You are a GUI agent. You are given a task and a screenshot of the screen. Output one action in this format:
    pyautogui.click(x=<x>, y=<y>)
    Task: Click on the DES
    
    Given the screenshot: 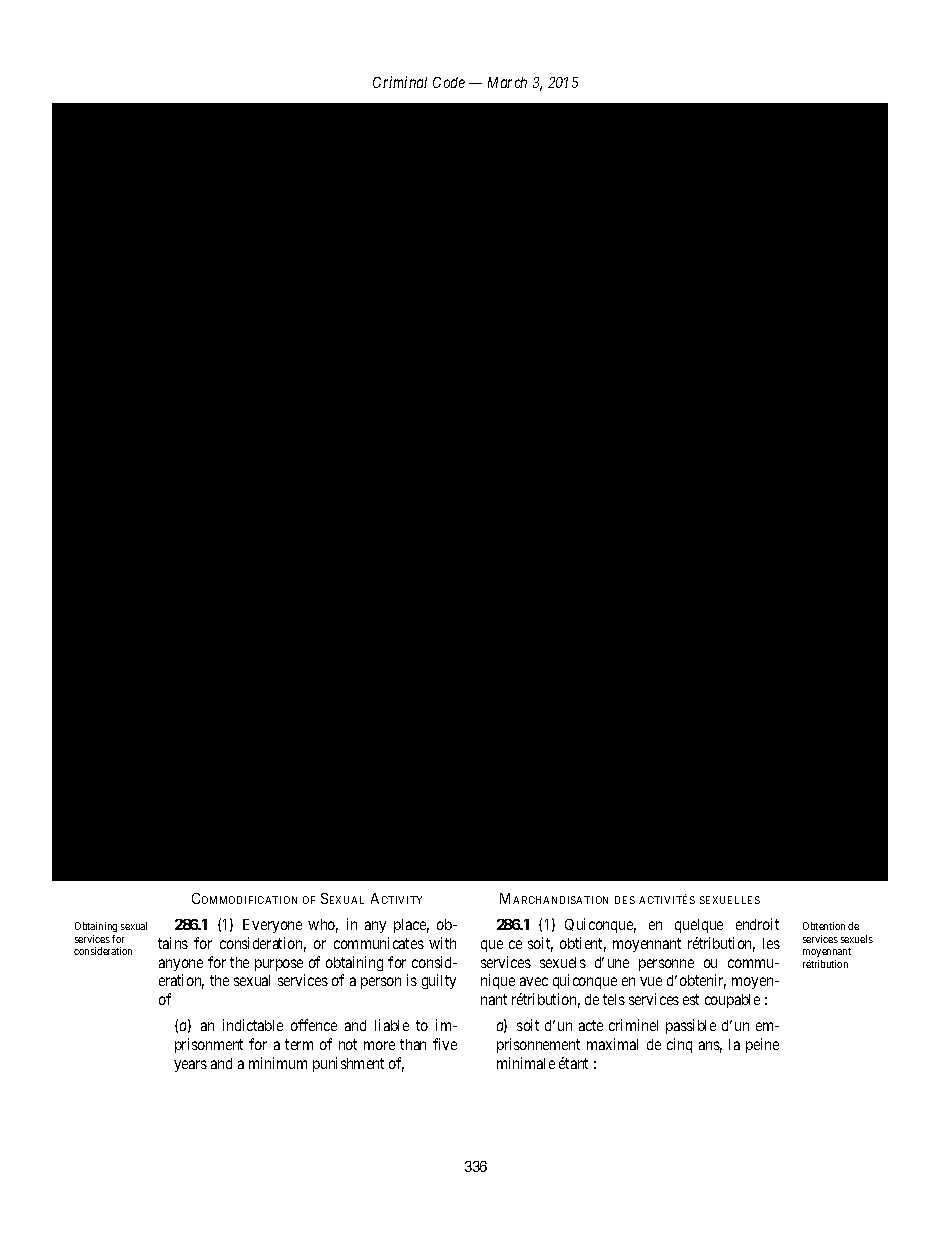 What is the action you would take?
    pyautogui.click(x=625, y=900)
